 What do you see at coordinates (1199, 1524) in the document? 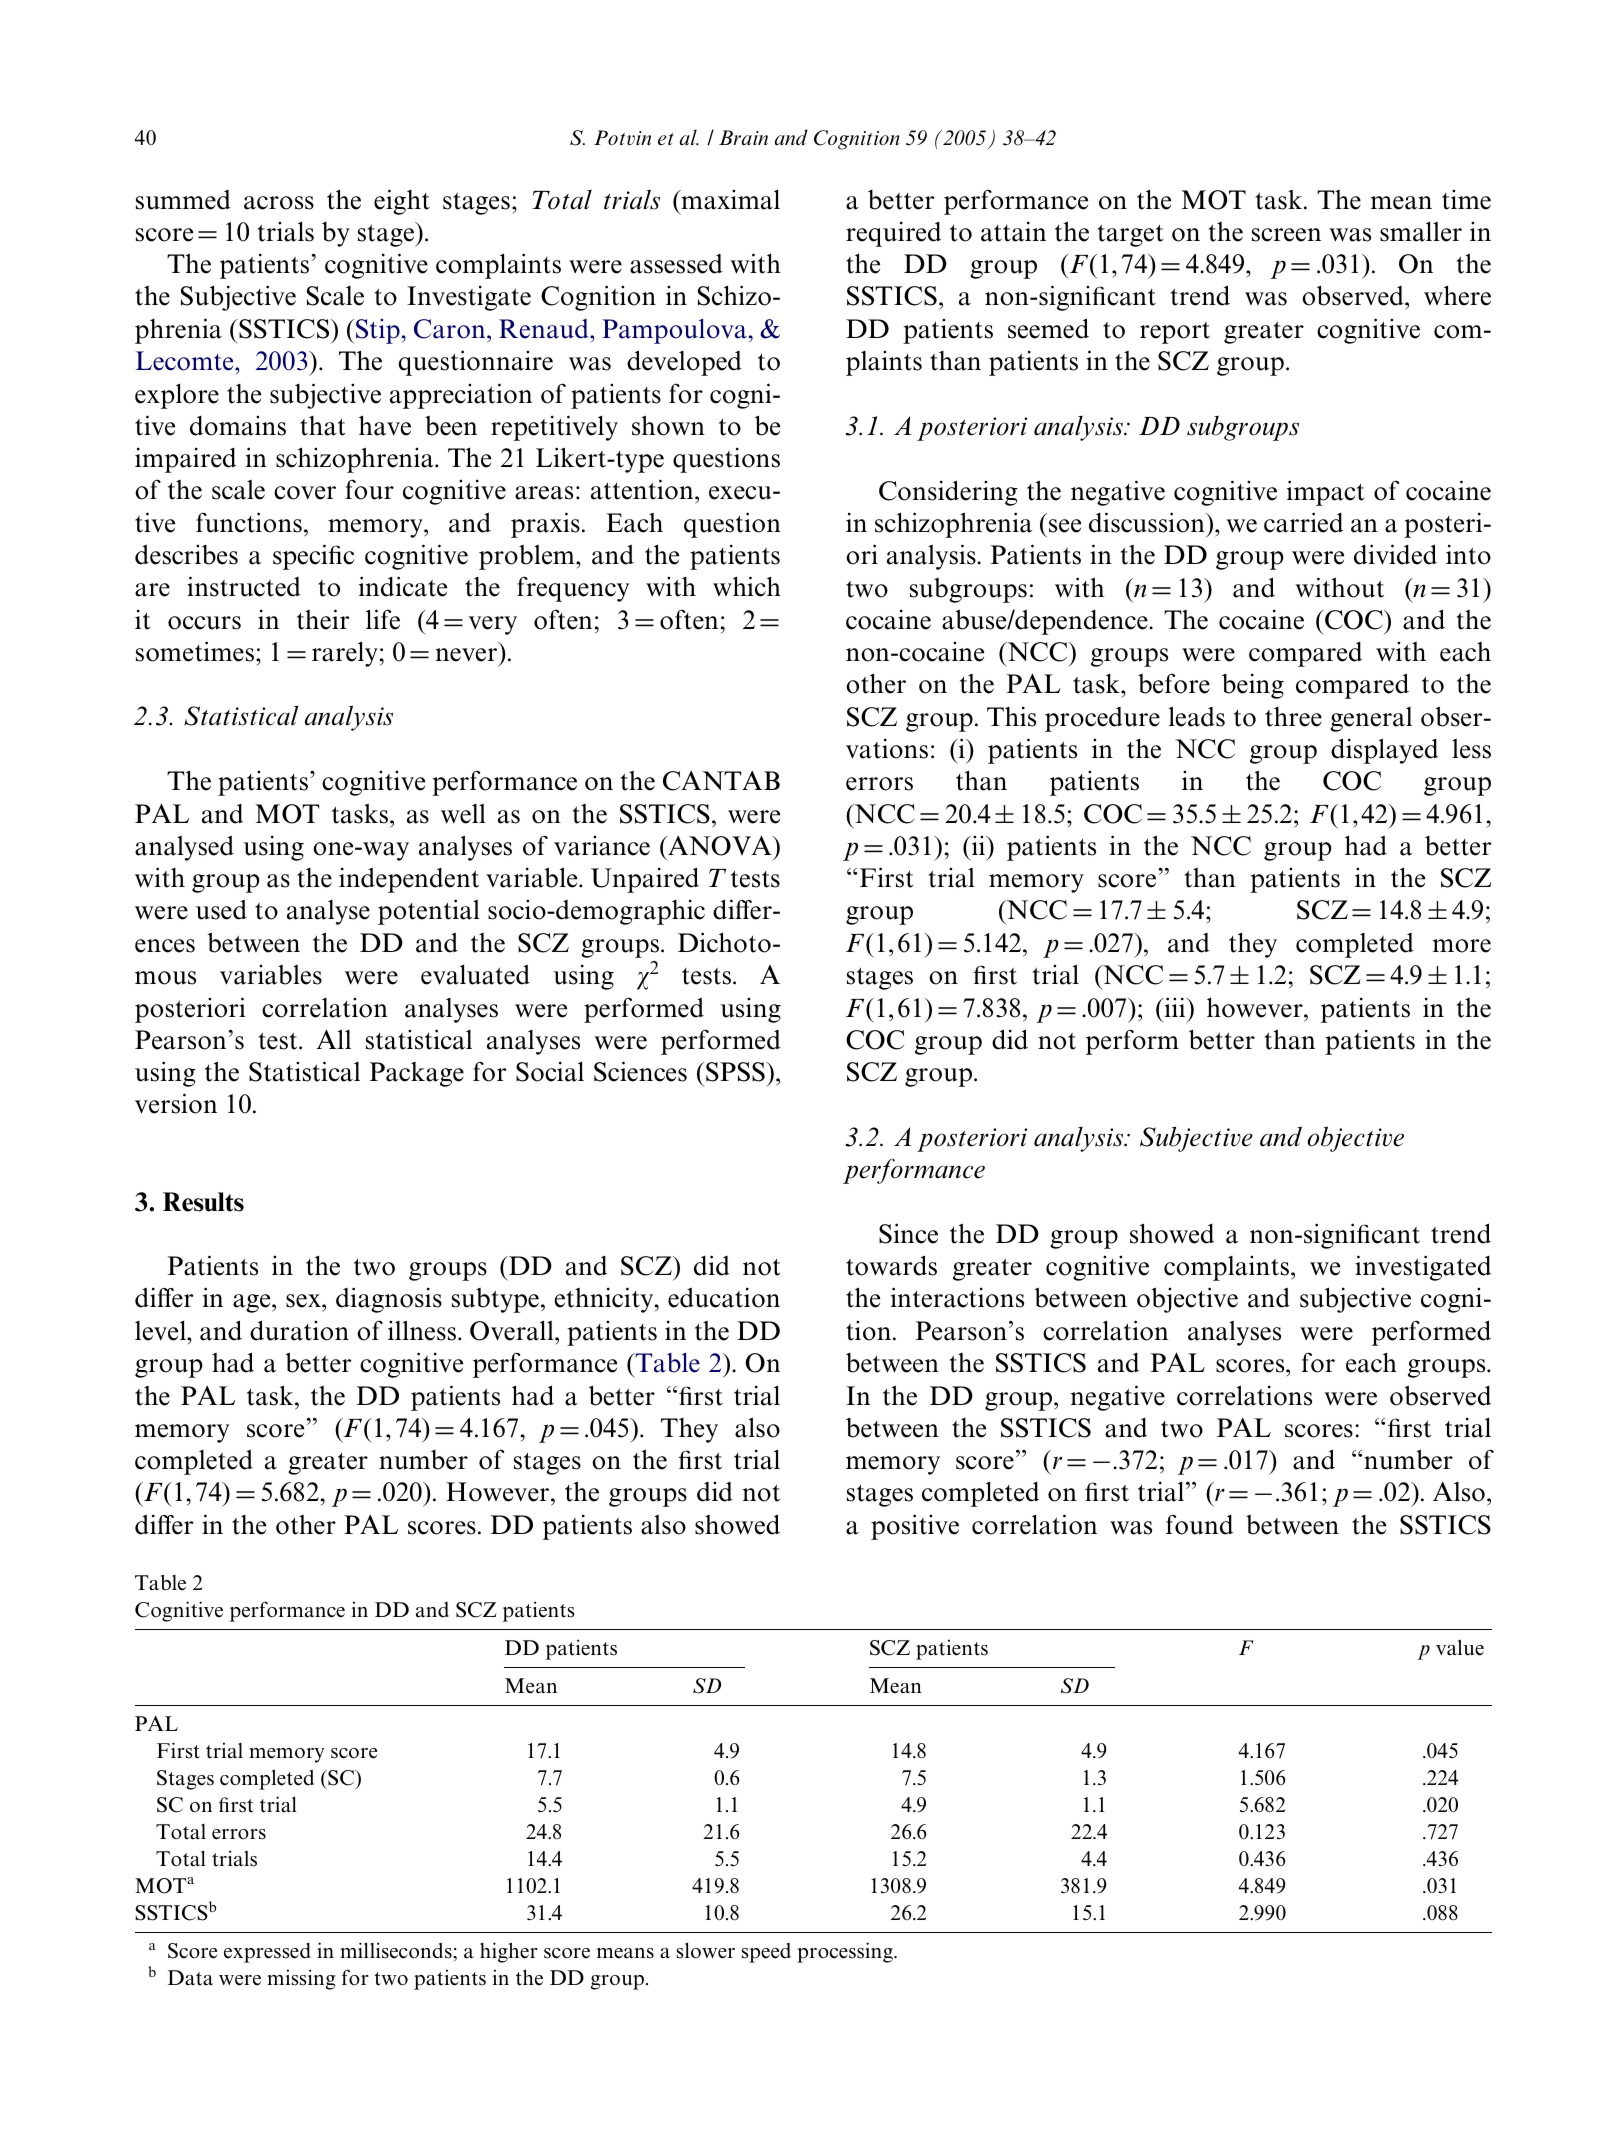
I see `found` at bounding box center [1199, 1524].
